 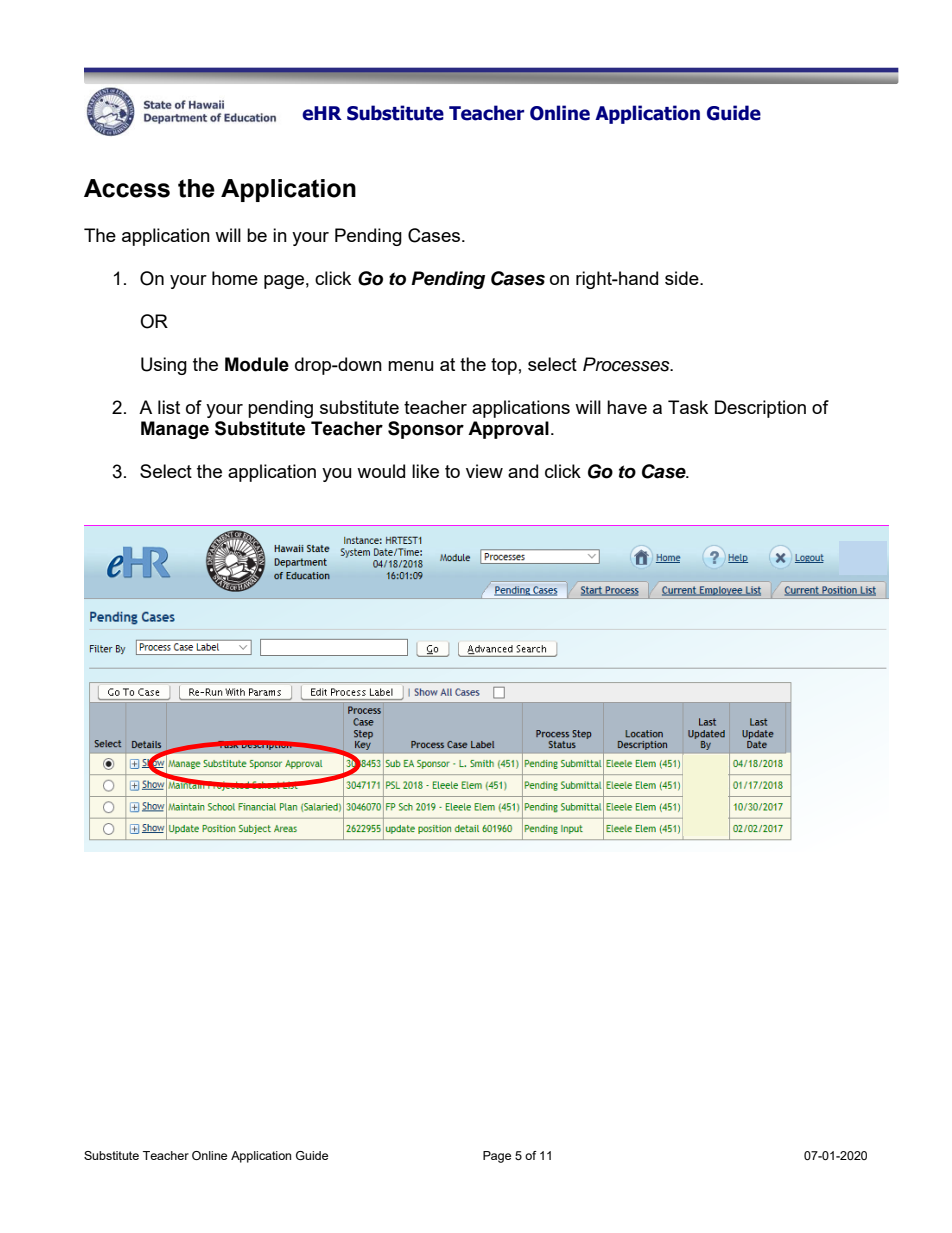 What do you see at coordinates (683, 278) in the screenshot?
I see `side` at bounding box center [683, 278].
